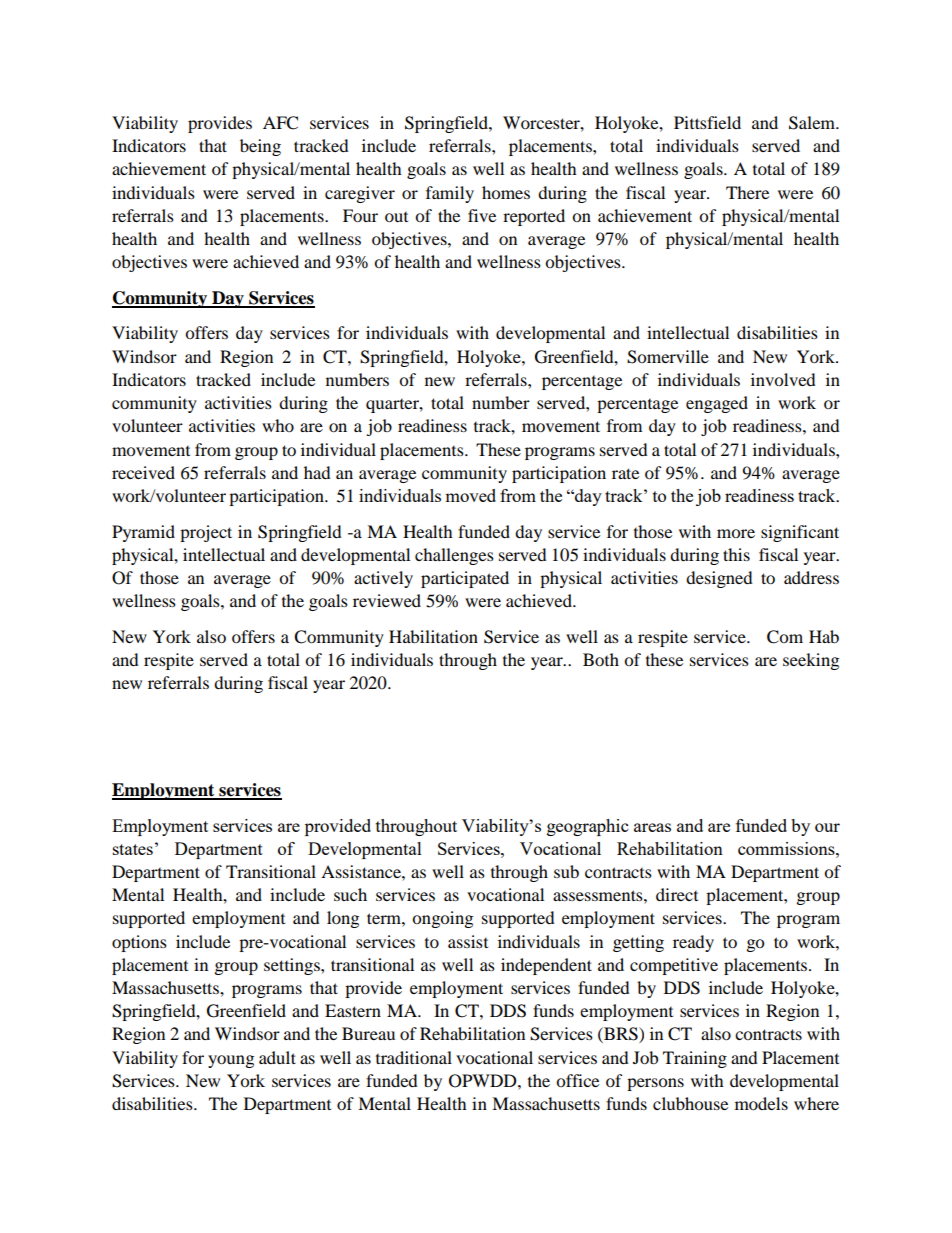  What do you see at coordinates (414, 1057) in the page?
I see `traditional` at bounding box center [414, 1057].
